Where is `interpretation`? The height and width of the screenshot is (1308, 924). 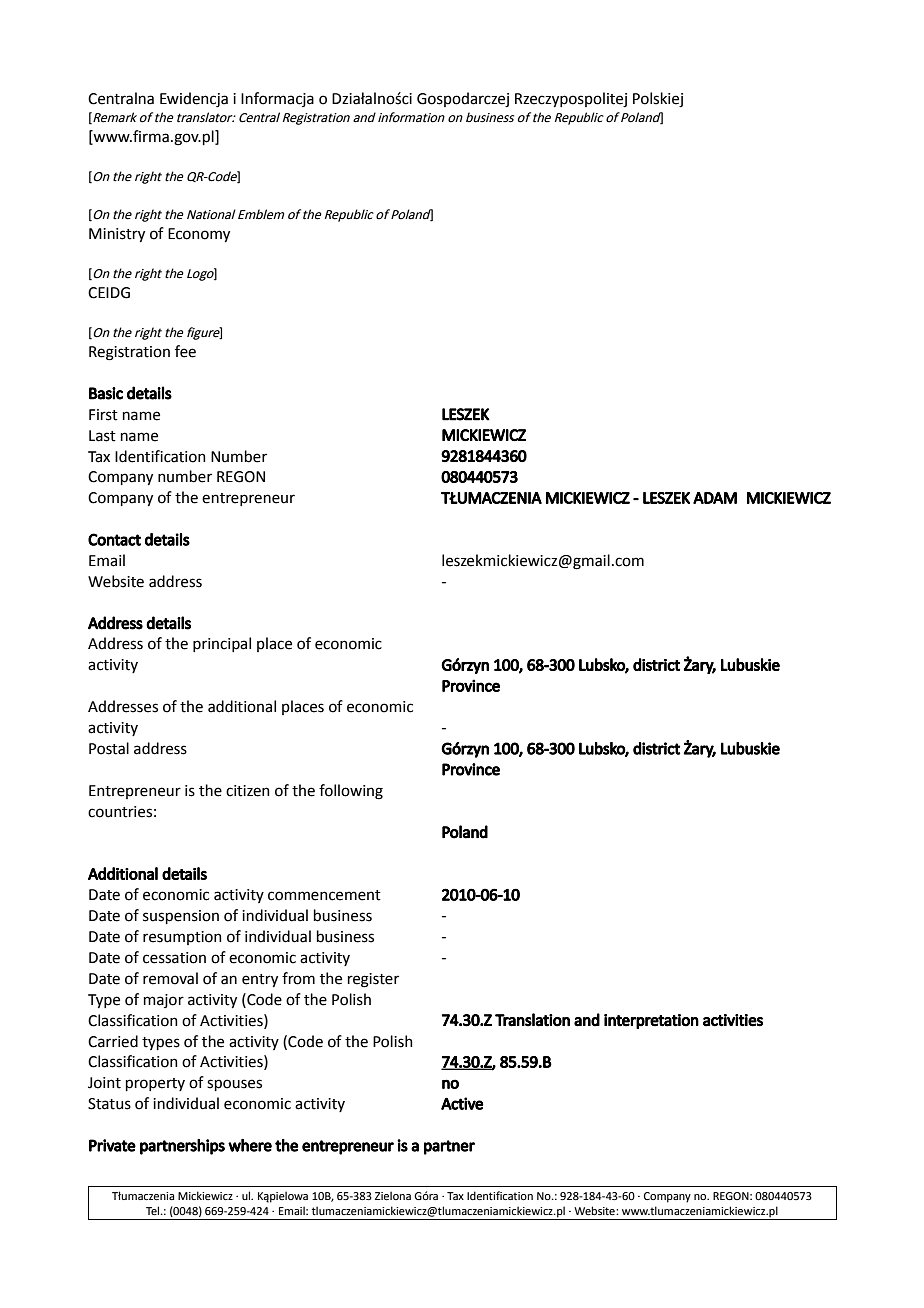
interpretation is located at coordinates (651, 1021).
